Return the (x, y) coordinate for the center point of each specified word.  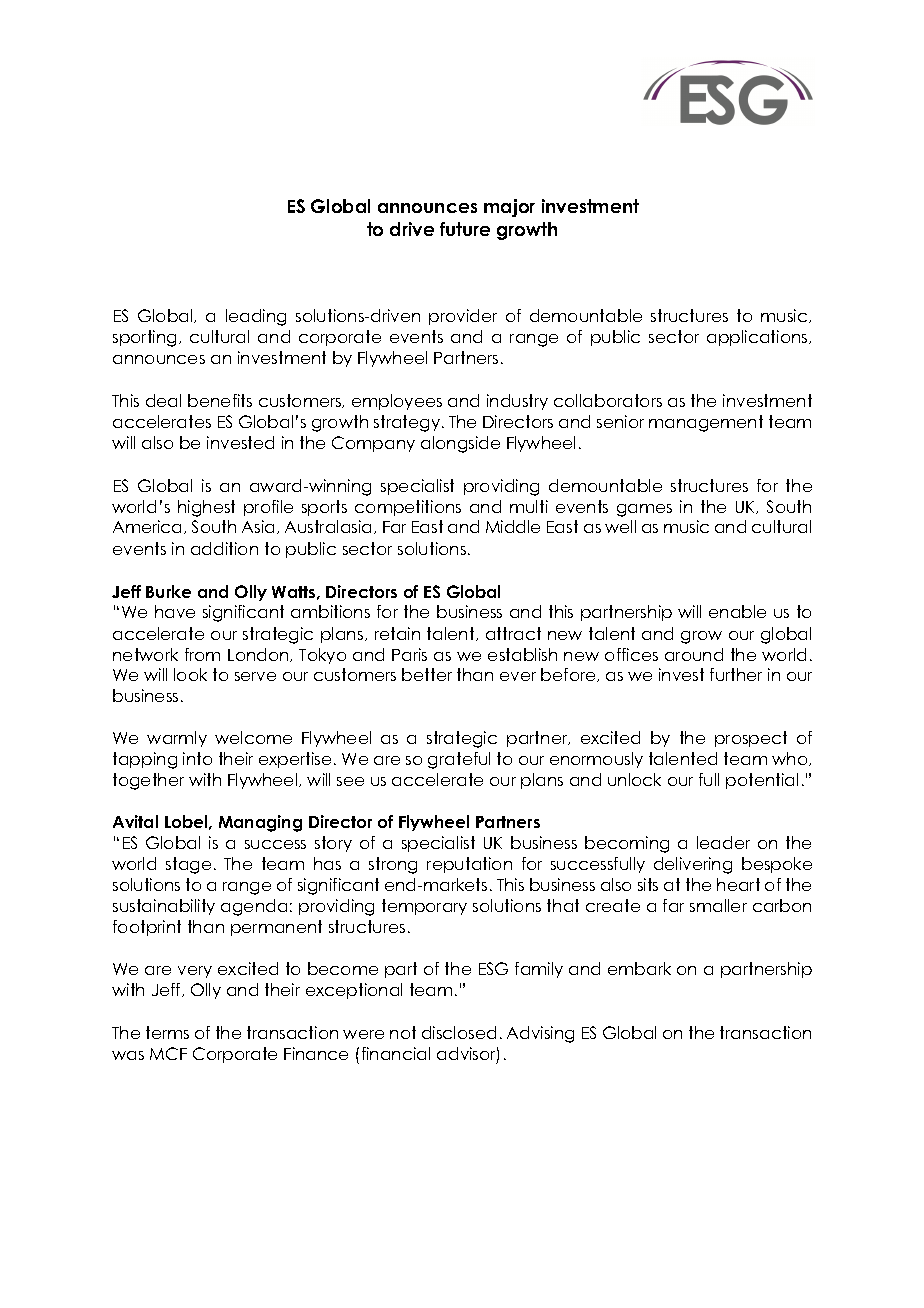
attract (513, 633)
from (202, 654)
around (694, 654)
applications (758, 338)
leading (256, 317)
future (465, 229)
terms (167, 1032)
